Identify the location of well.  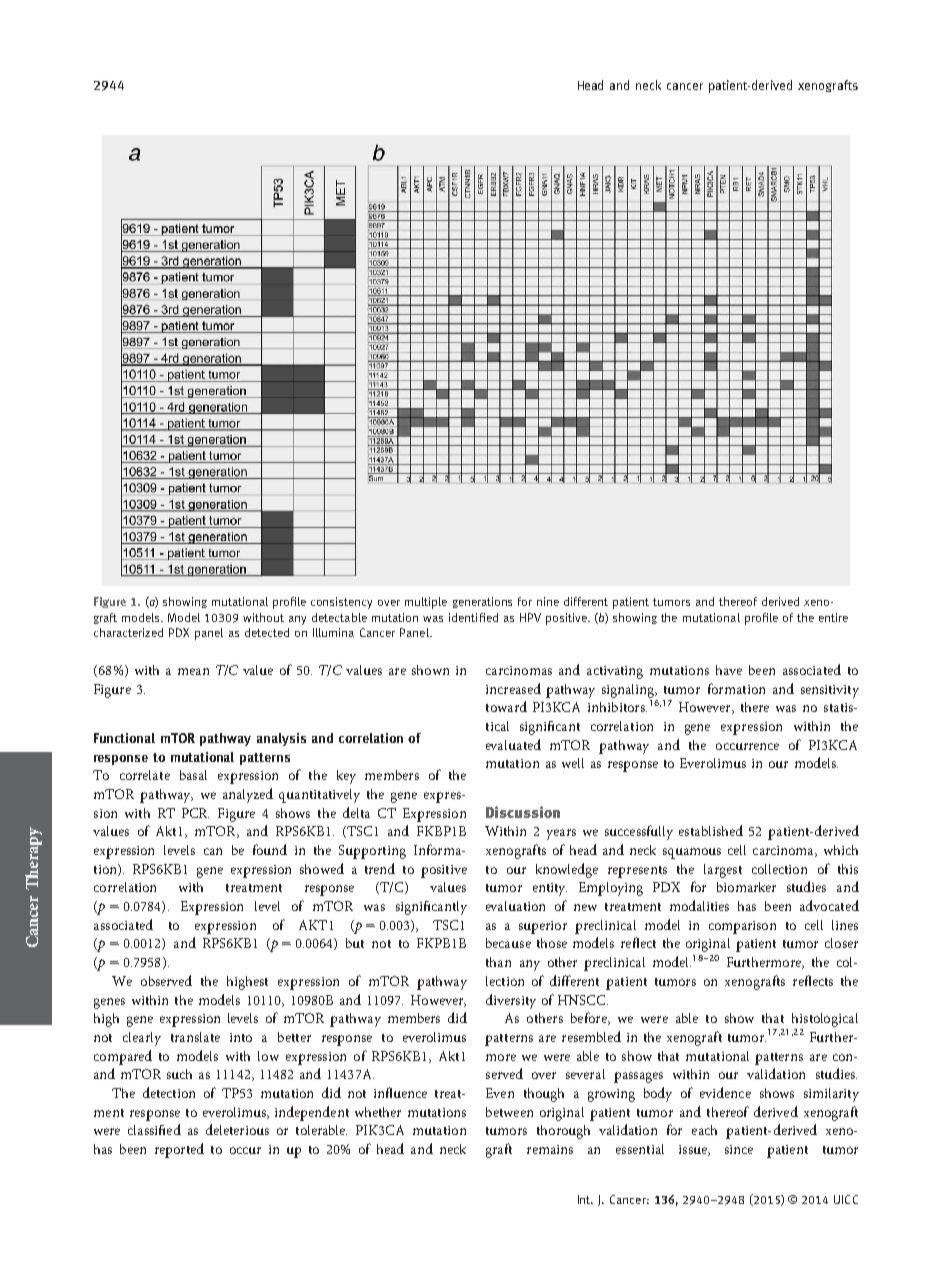
(573, 763).
